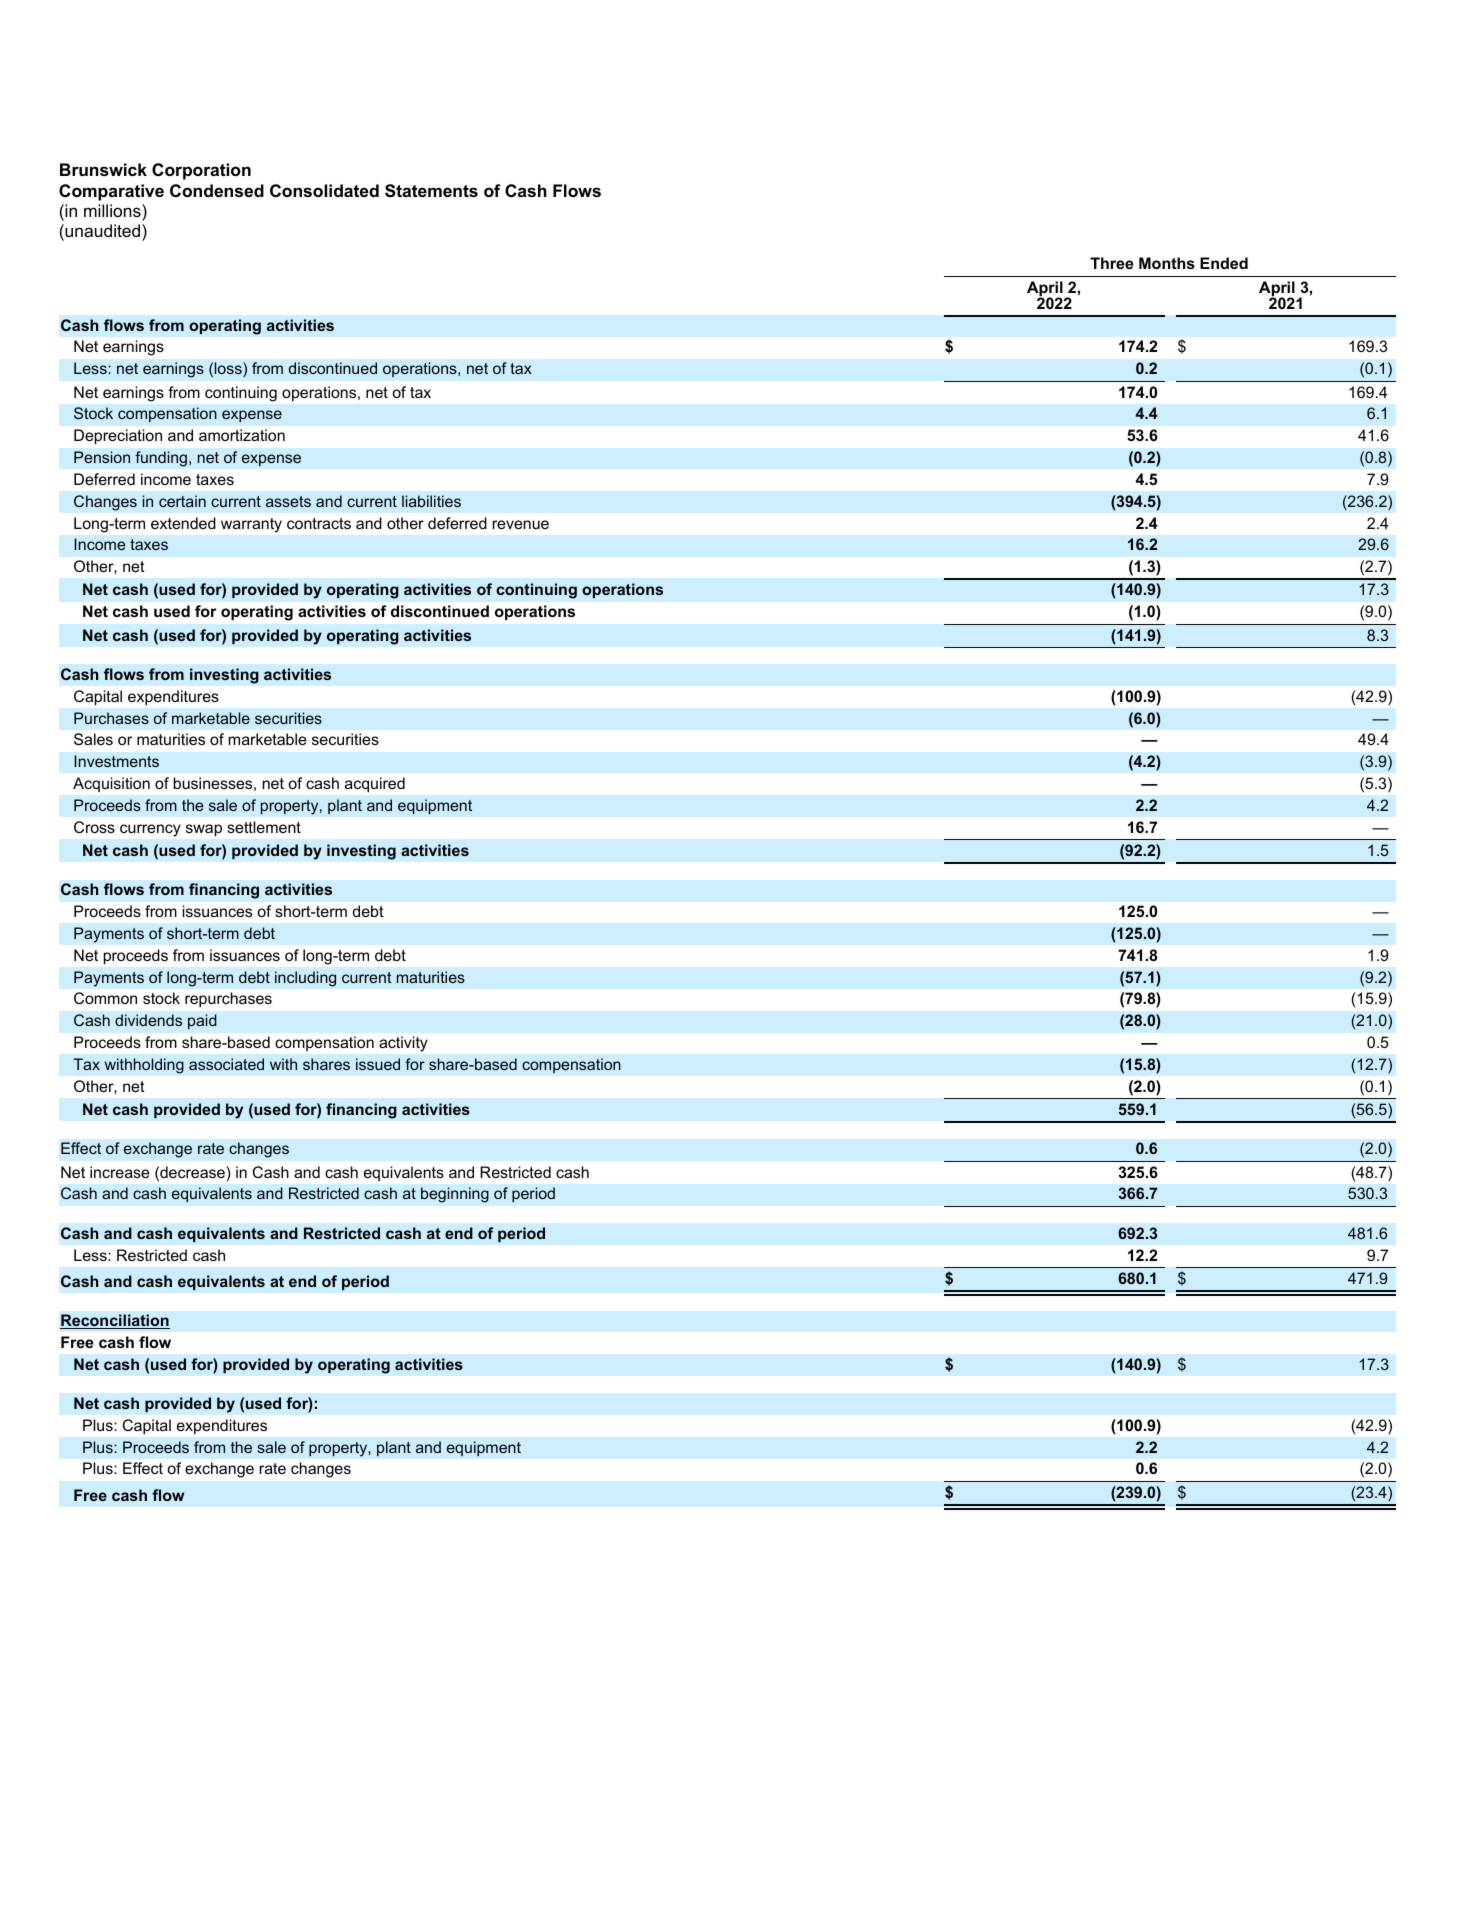 This image has height=1921, width=1484. What do you see at coordinates (1112, 263) in the image?
I see `Three` at bounding box center [1112, 263].
